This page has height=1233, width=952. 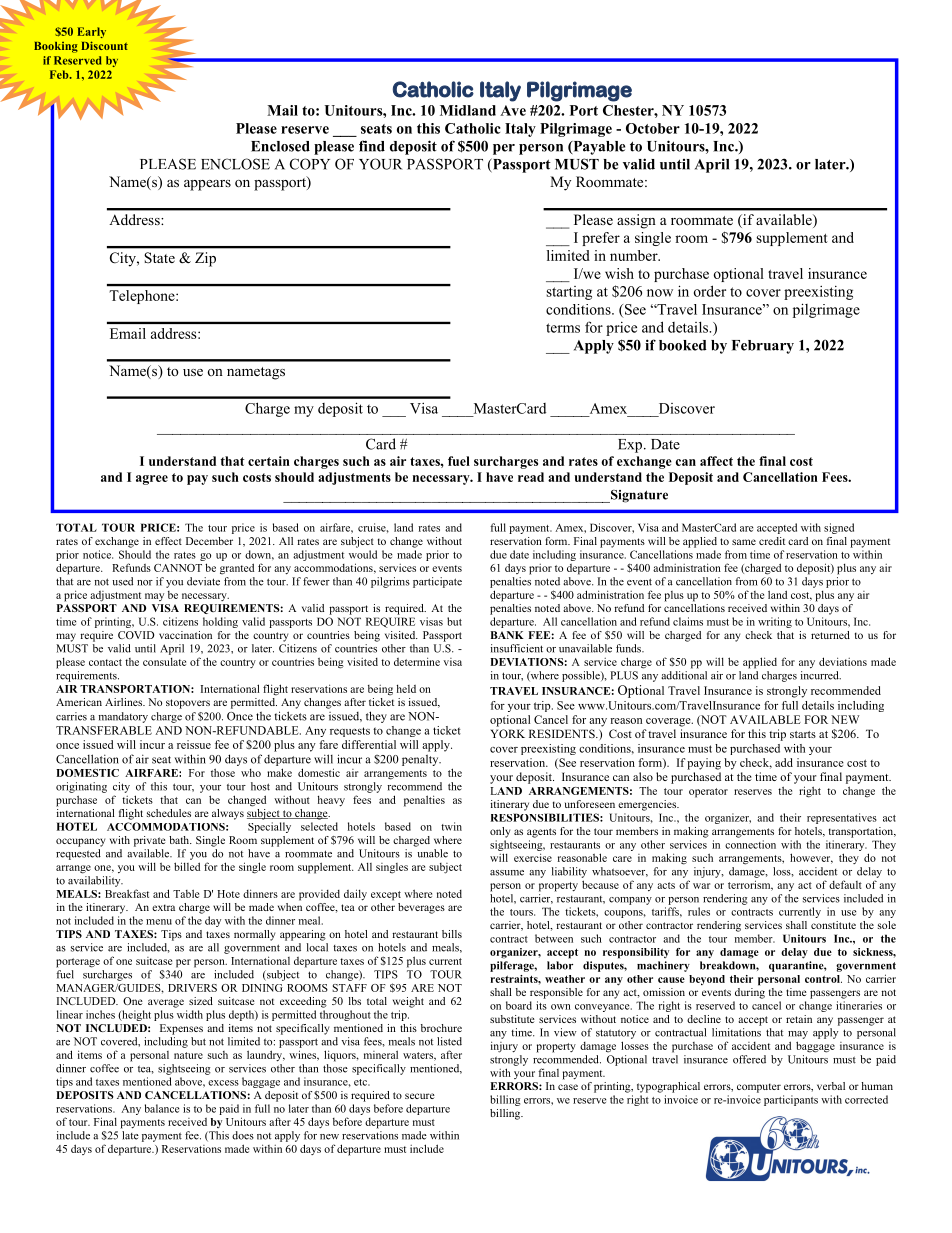 What do you see at coordinates (162, 1108) in the page?
I see `balance` at bounding box center [162, 1108].
